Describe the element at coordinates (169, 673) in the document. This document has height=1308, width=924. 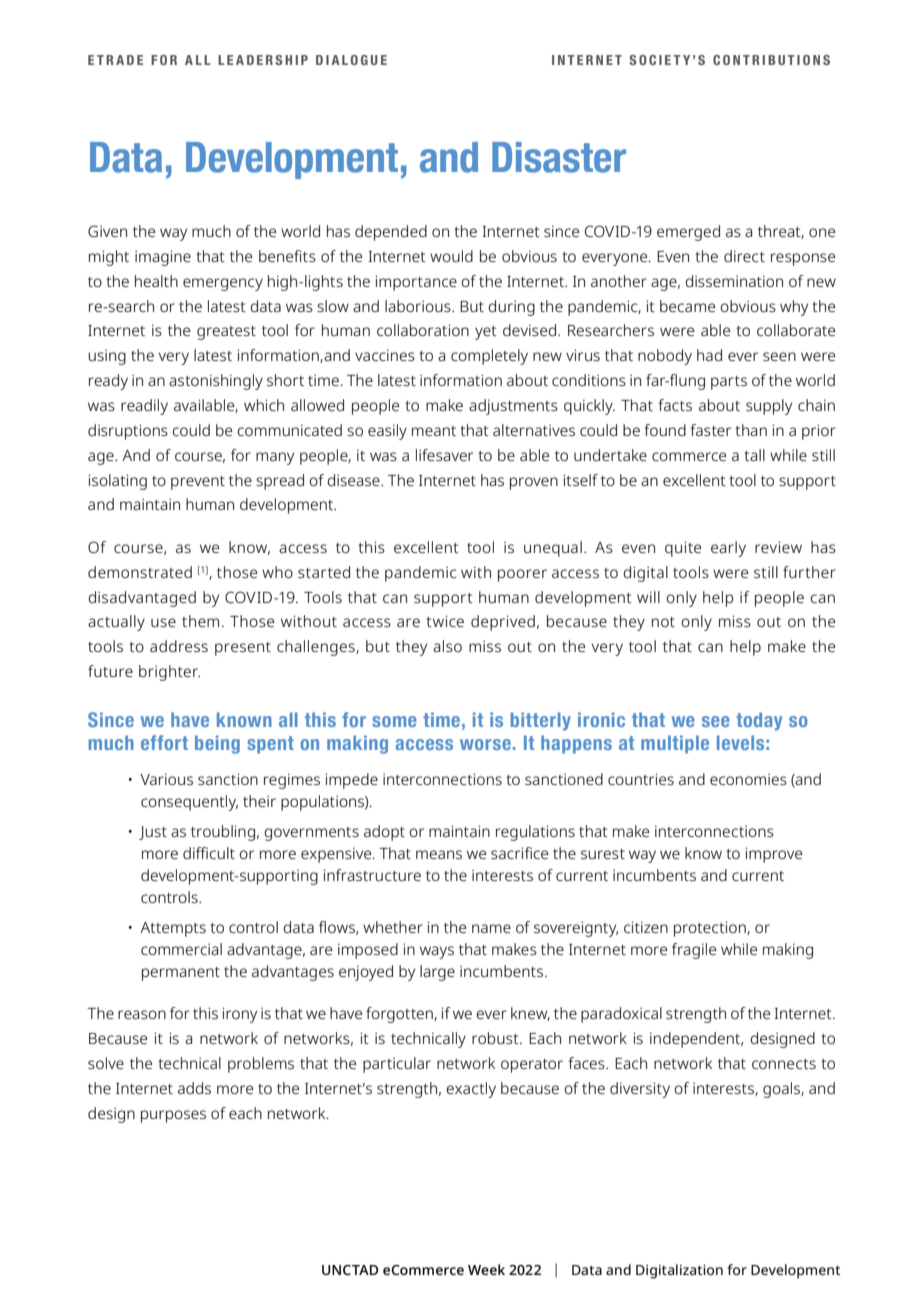
I see `brighter` at that location.
